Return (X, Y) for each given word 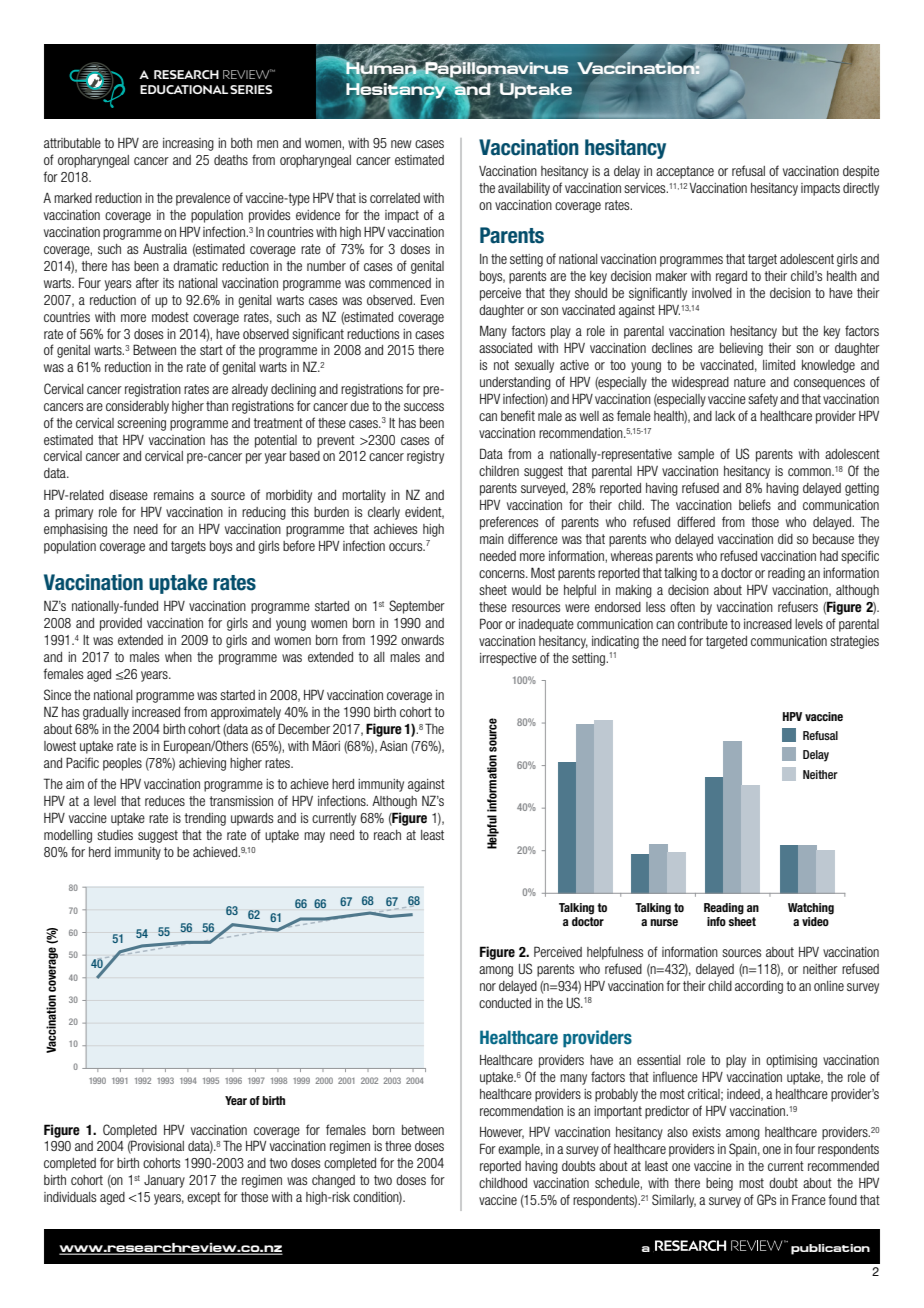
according (759, 987)
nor (488, 987)
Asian (393, 746)
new (401, 144)
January (164, 1181)
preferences (509, 523)
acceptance (685, 172)
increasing (188, 144)
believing (741, 349)
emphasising (75, 530)
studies (115, 835)
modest (170, 317)
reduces (165, 801)
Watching (811, 909)
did (785, 539)
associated (505, 348)
